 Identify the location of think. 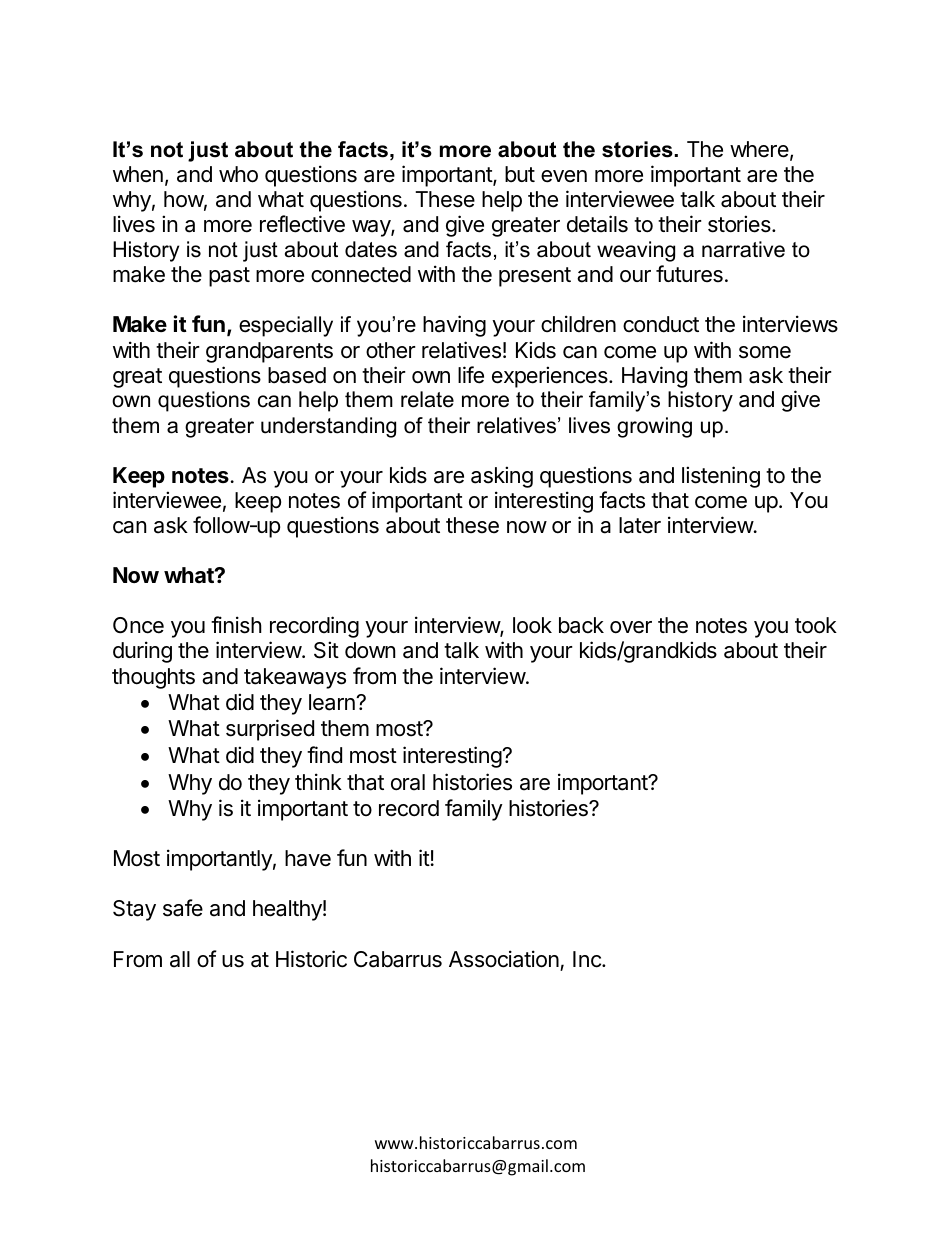
(318, 781).
